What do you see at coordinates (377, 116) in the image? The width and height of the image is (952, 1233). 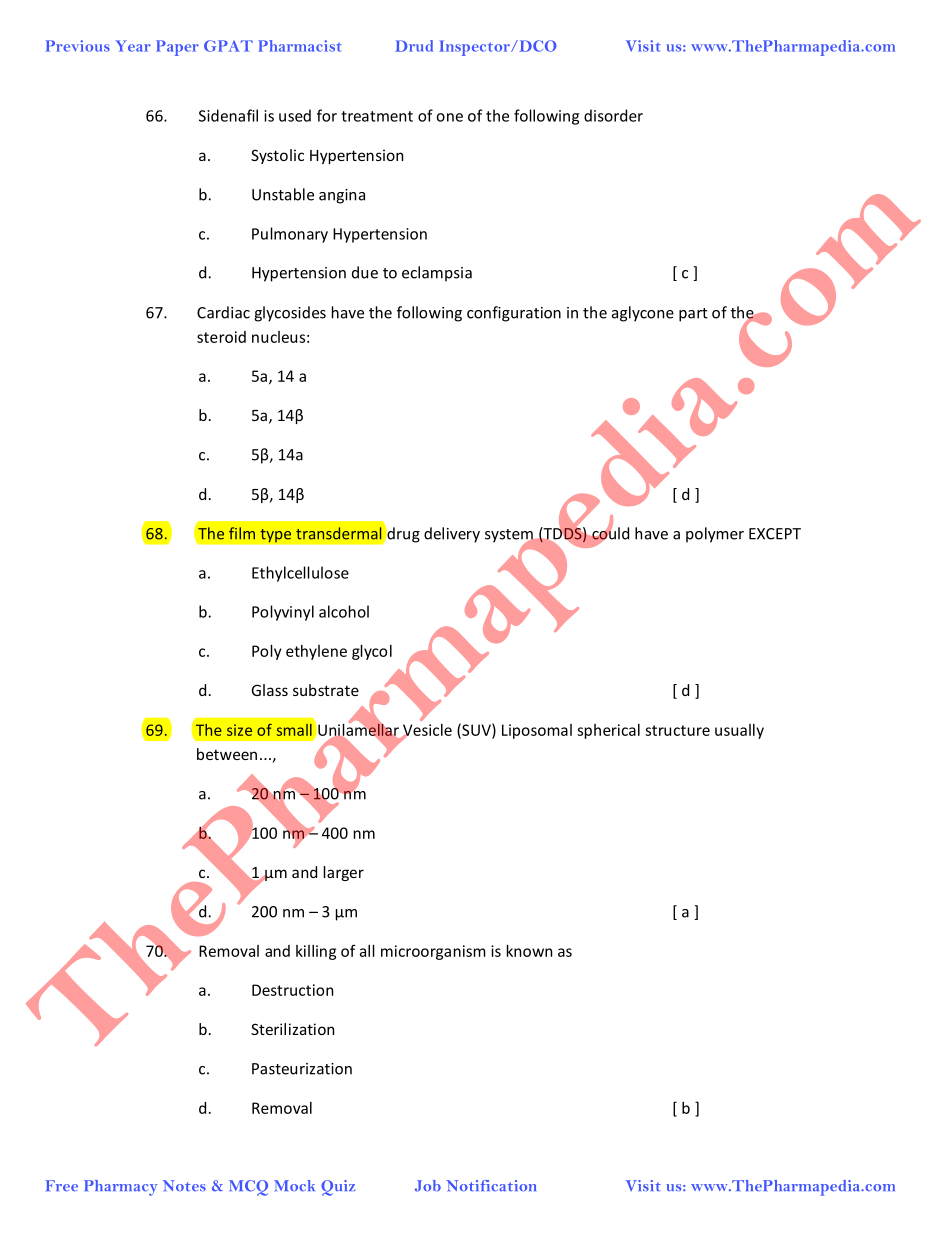 I see `treatment` at bounding box center [377, 116].
